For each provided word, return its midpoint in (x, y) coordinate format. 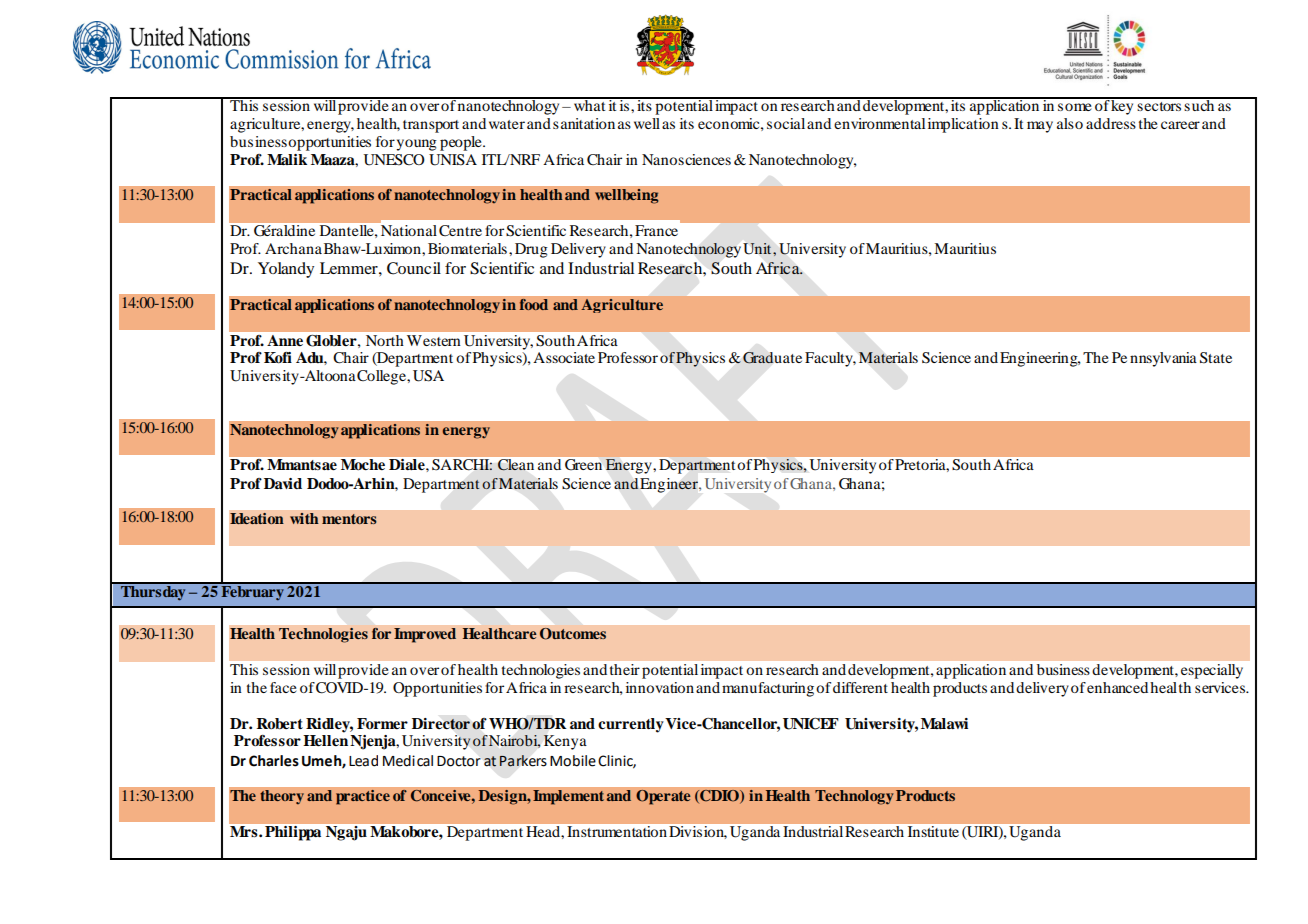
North (384, 340)
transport (431, 126)
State (1216, 358)
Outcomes (573, 634)
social (786, 123)
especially (1212, 671)
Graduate (772, 358)
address (1111, 123)
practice (363, 797)
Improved (425, 635)
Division (698, 832)
